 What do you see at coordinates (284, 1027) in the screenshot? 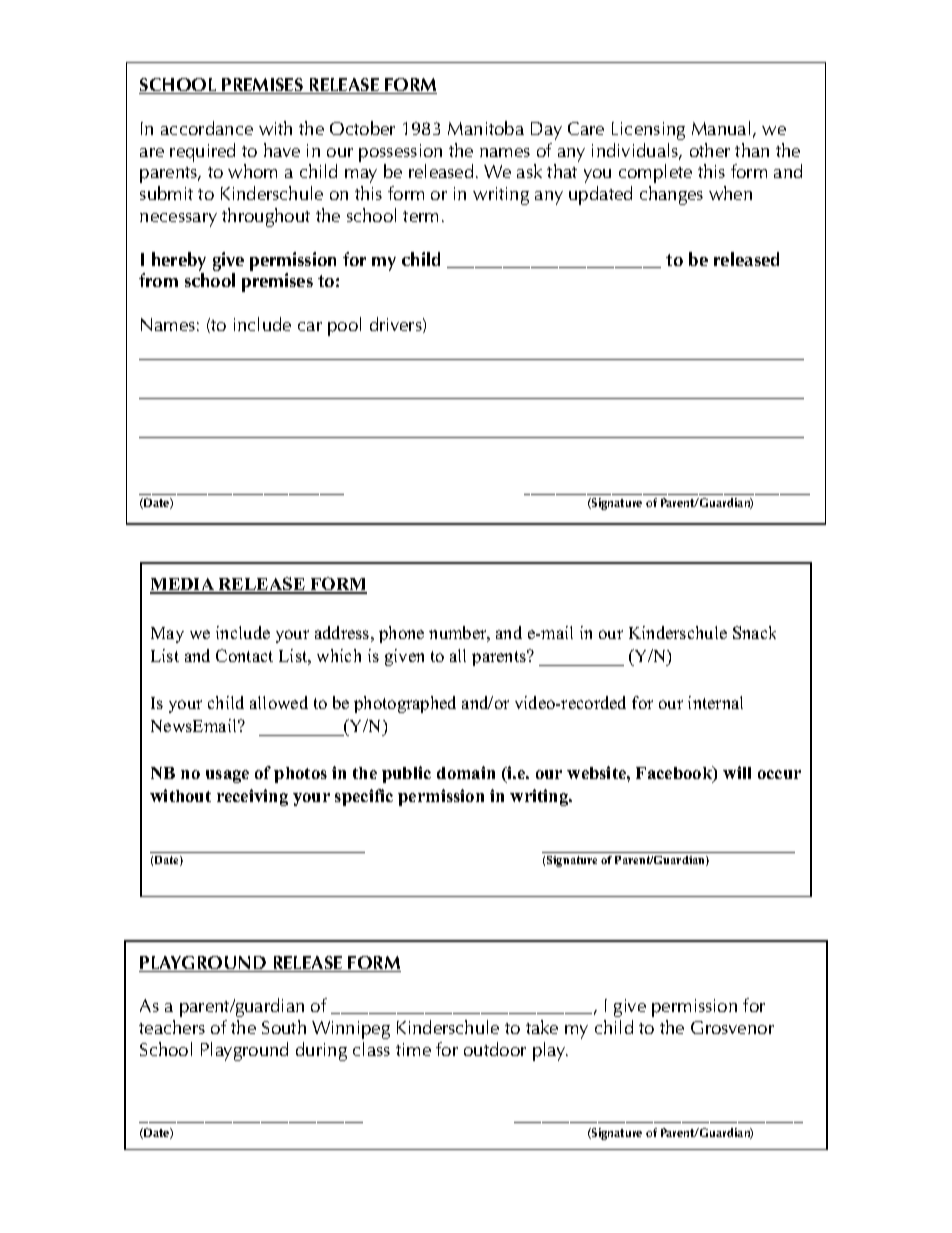
I see `South` at bounding box center [284, 1027].
